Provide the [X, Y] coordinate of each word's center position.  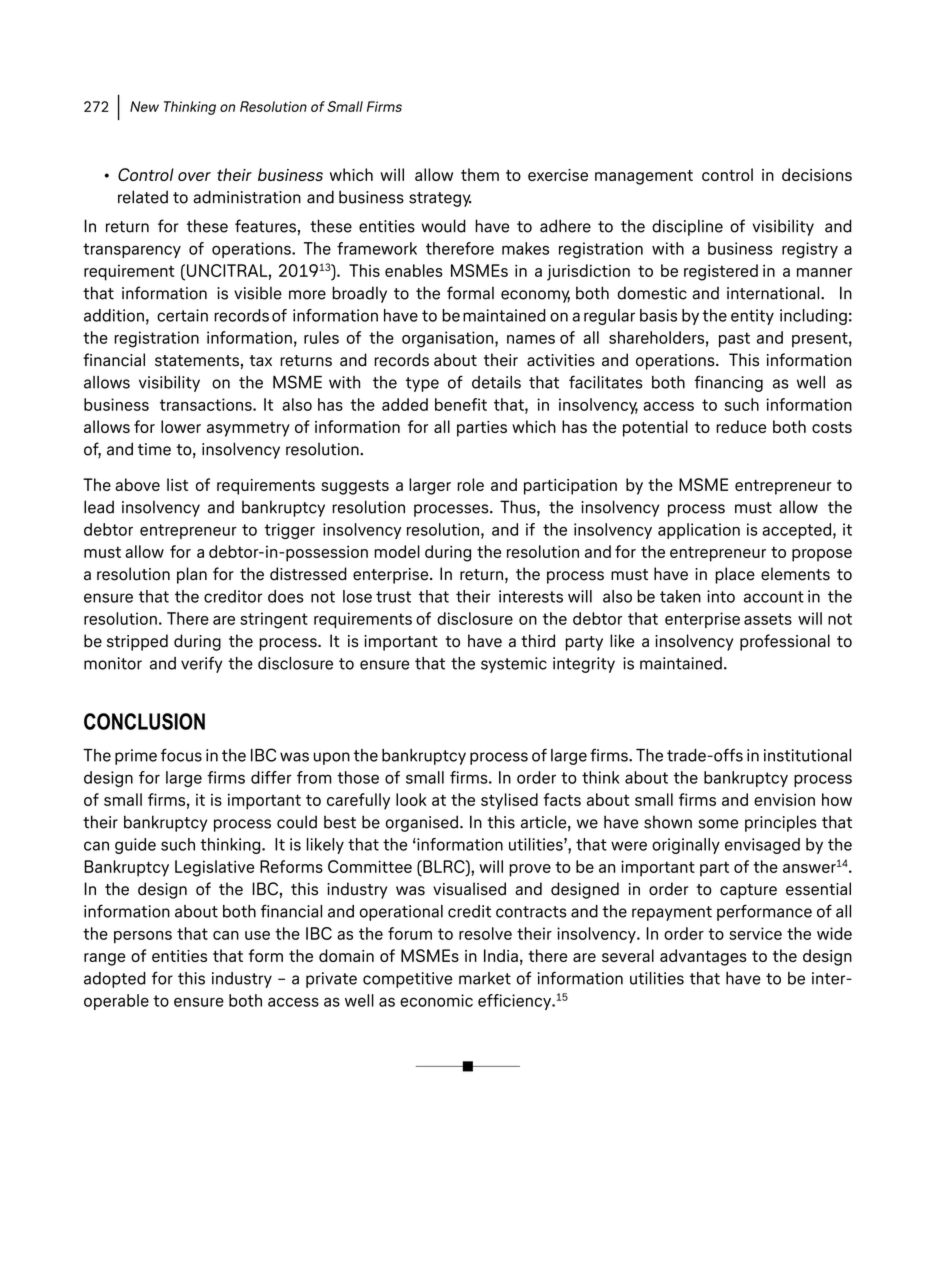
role [470, 484]
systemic [514, 665]
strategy [440, 199]
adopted [115, 980]
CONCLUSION [144, 721]
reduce [741, 426]
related [143, 197]
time [154, 449]
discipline [687, 227]
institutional [807, 755]
